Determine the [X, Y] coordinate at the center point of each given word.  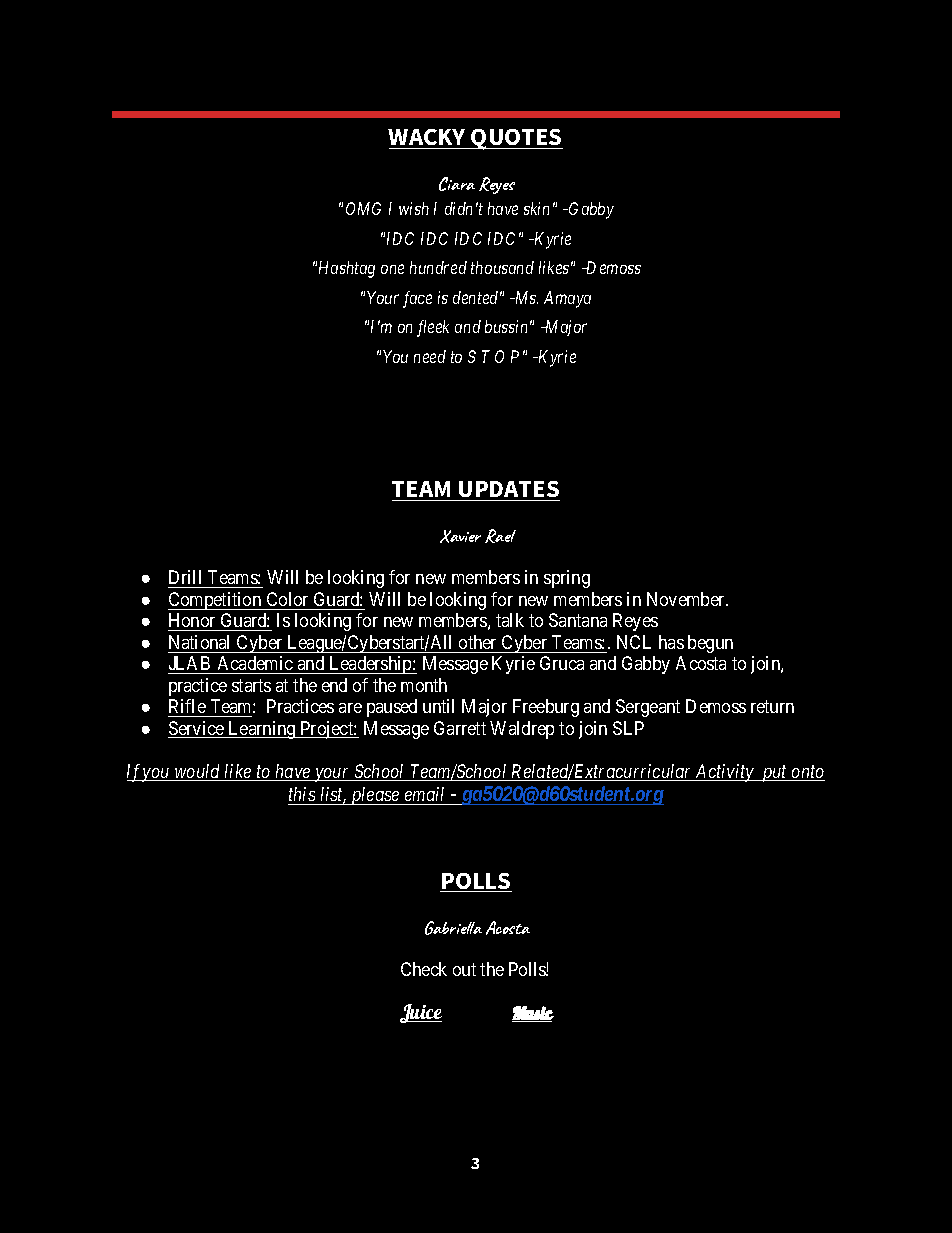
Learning [262, 730]
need [430, 356]
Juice [421, 1013]
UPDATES [508, 491]
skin [536, 208]
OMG [363, 208]
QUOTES [516, 139]
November [687, 599]
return [772, 707]
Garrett [460, 728]
